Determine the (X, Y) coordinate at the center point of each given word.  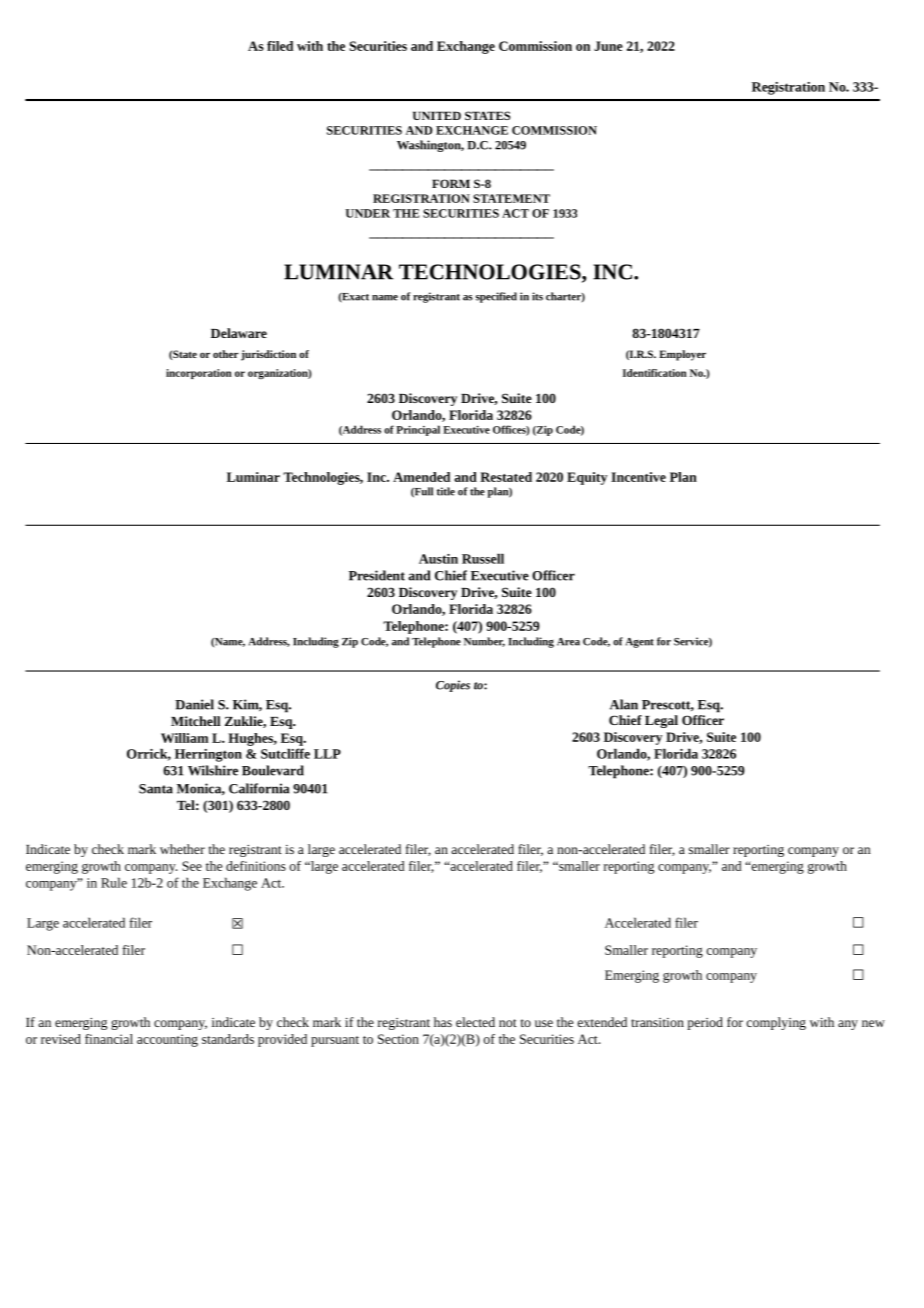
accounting (167, 1040)
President (377, 575)
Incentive (638, 477)
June (608, 46)
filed (280, 46)
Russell (483, 558)
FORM (451, 183)
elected (475, 1022)
